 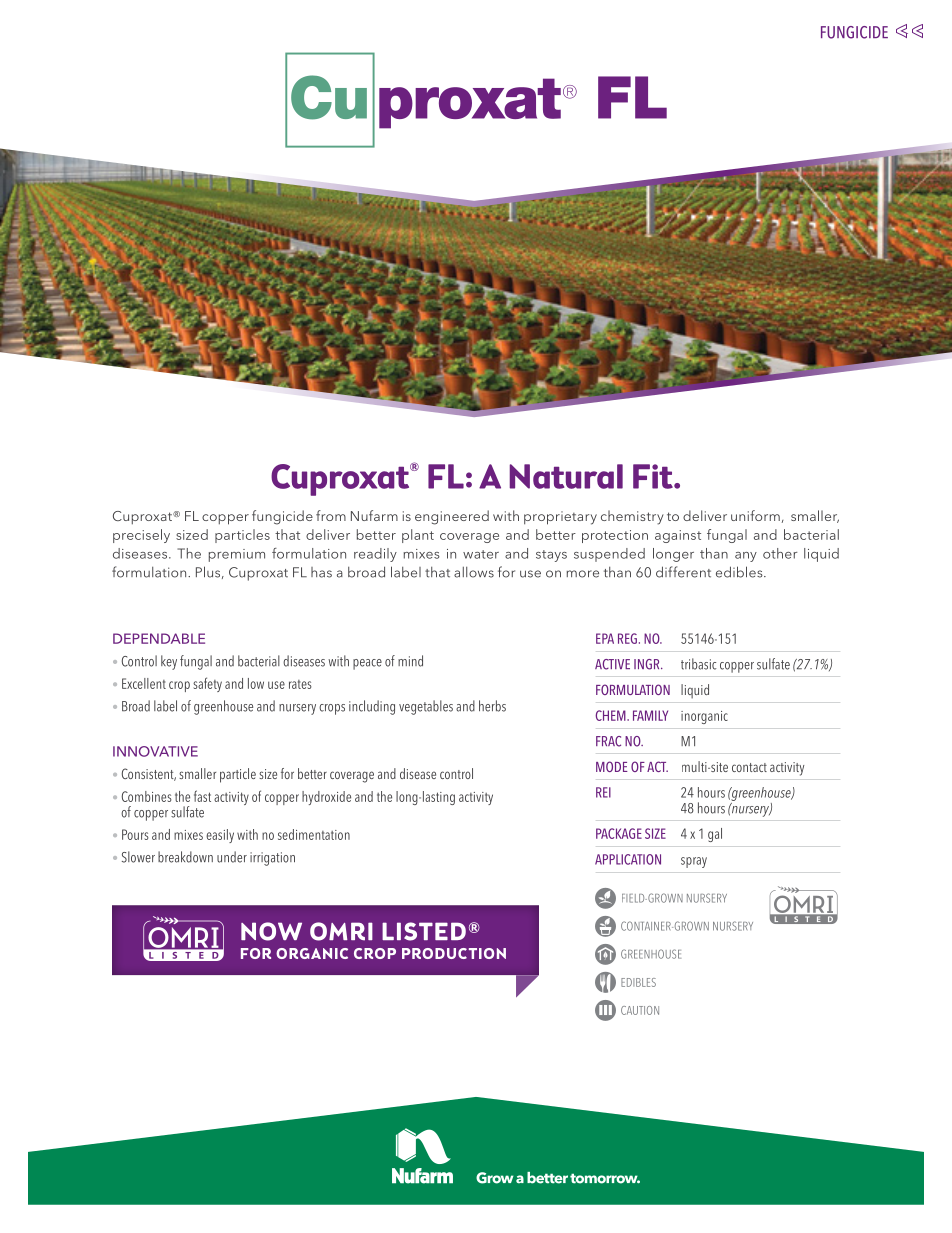 What do you see at coordinates (619, 833) in the screenshot?
I see `PACKAGE` at bounding box center [619, 833].
